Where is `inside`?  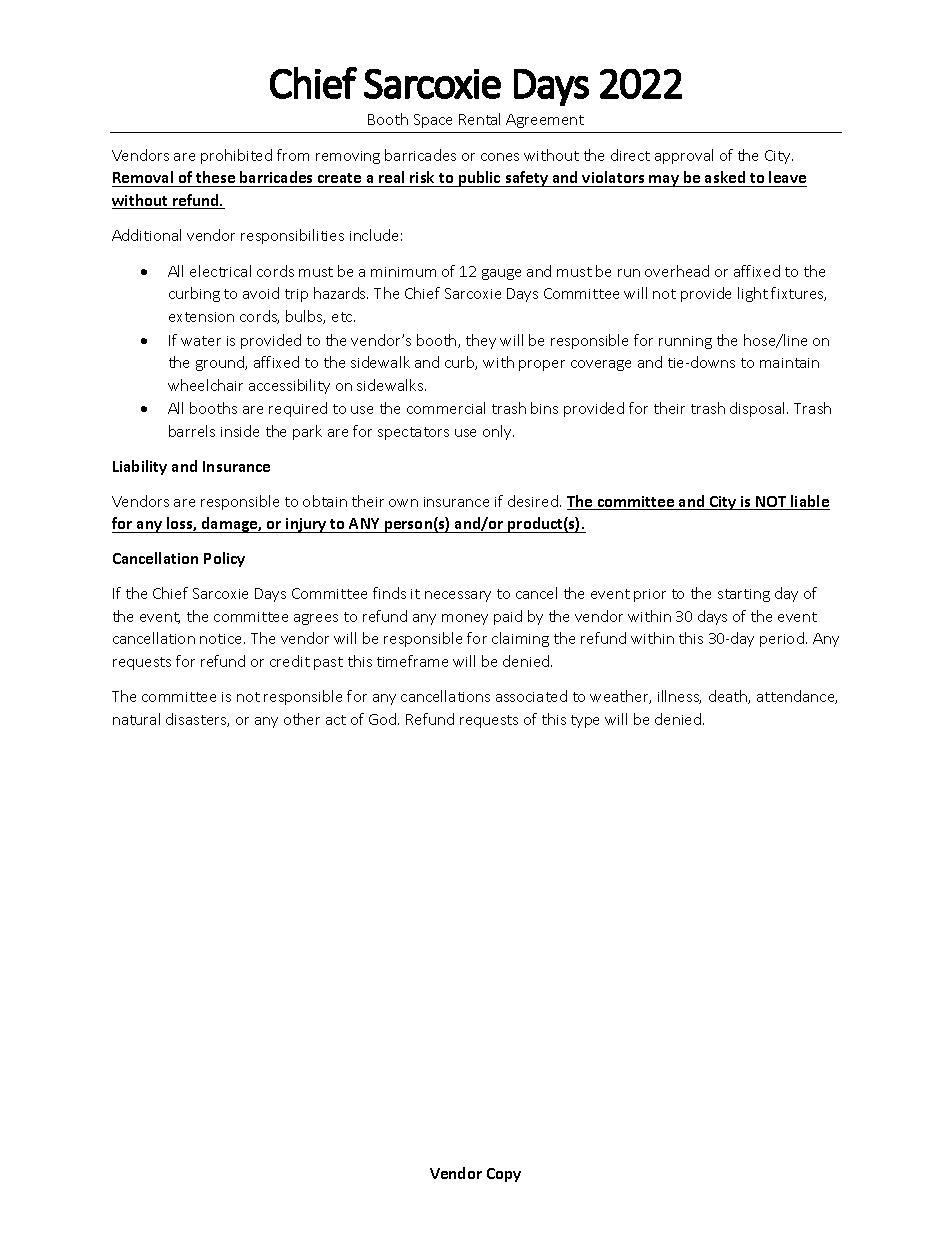 inside is located at coordinates (240, 431).
